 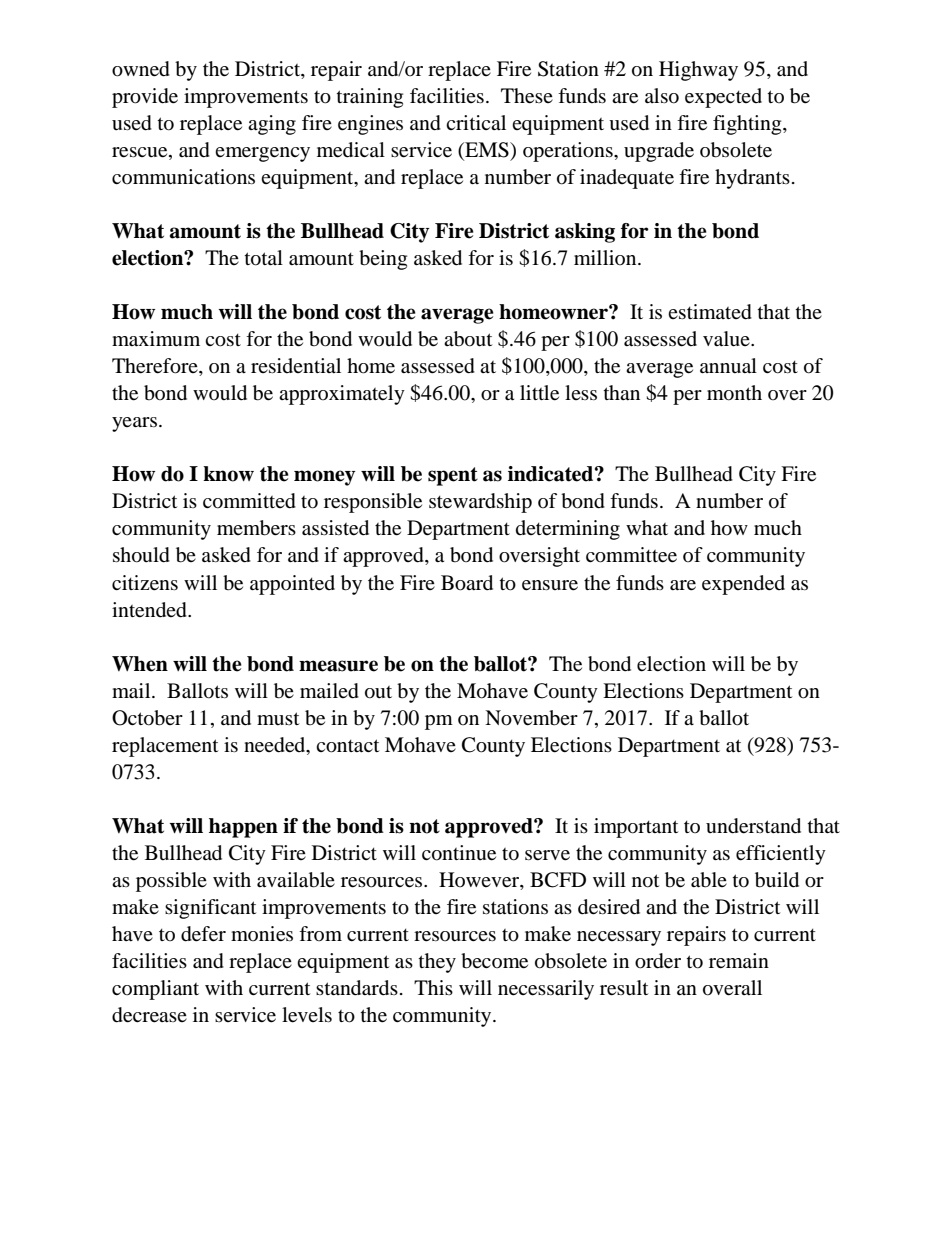 What do you see at coordinates (710, 312) in the screenshot?
I see `estimated` at bounding box center [710, 312].
